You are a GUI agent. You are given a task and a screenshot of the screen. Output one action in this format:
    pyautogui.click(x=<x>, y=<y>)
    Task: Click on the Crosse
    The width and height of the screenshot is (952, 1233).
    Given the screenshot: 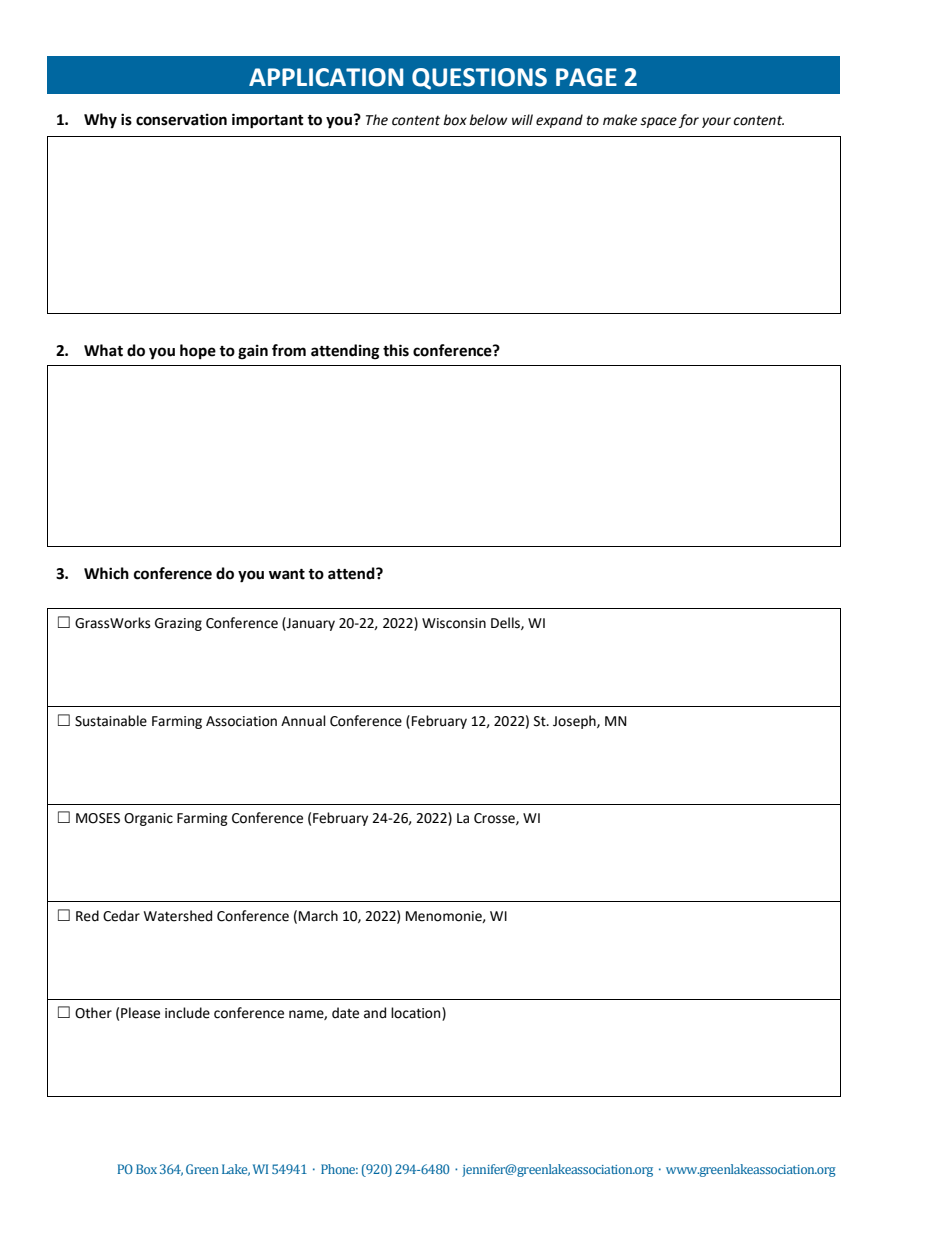 What is the action you would take?
    pyautogui.click(x=495, y=819)
